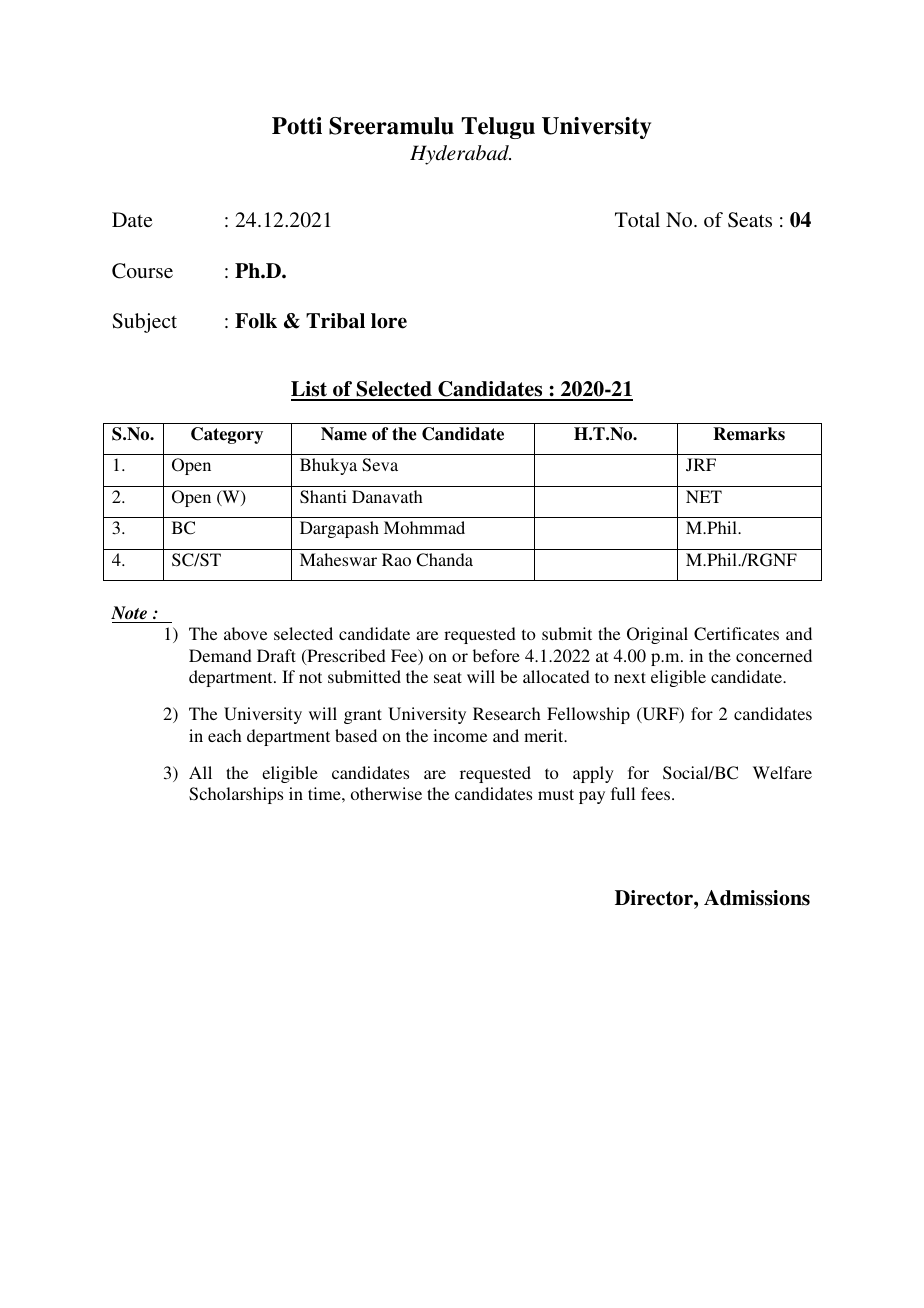 This screenshot has height=1308, width=924. What do you see at coordinates (507, 713) in the screenshot?
I see `Research` at bounding box center [507, 713].
